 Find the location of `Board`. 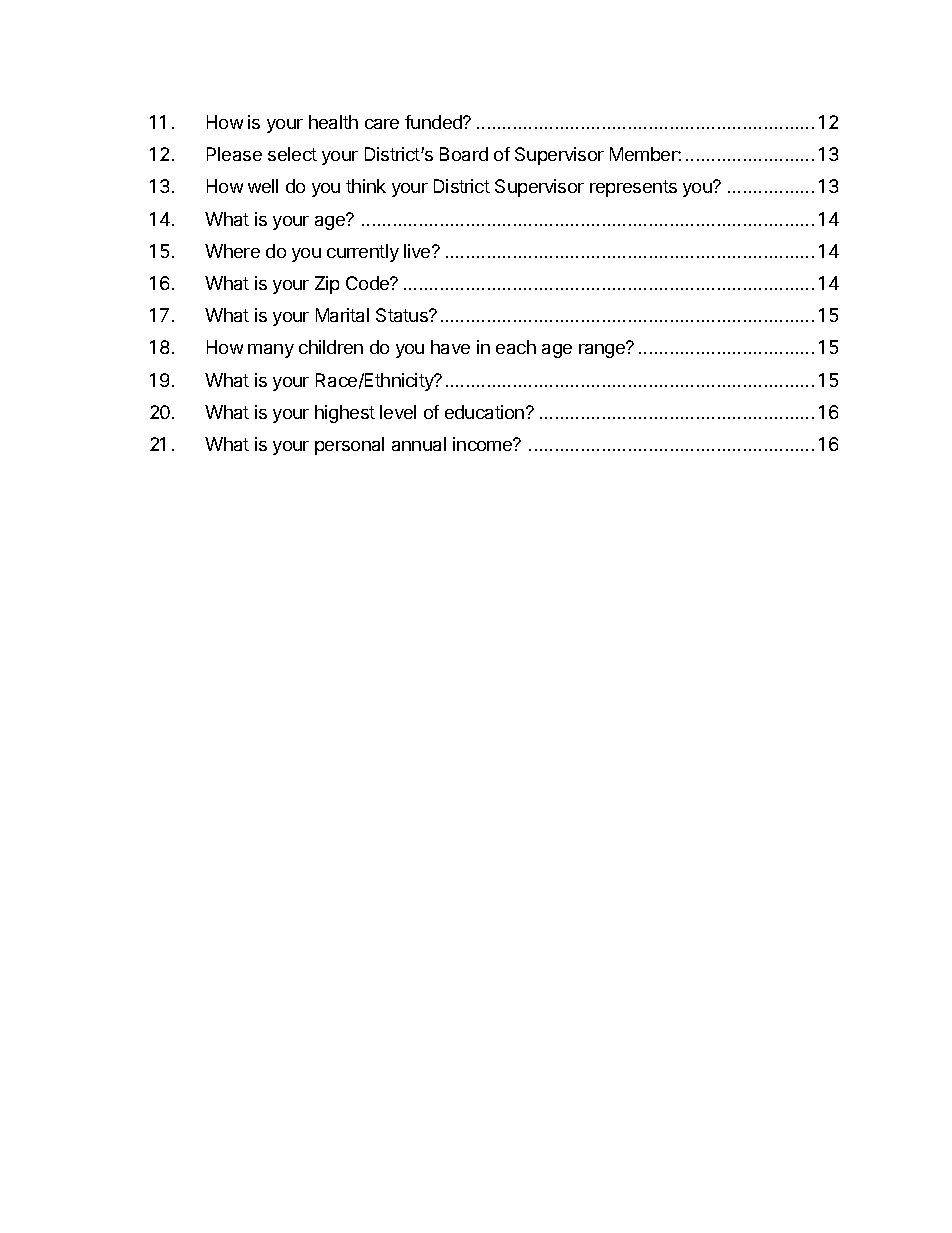

Board is located at coordinates (464, 154).
